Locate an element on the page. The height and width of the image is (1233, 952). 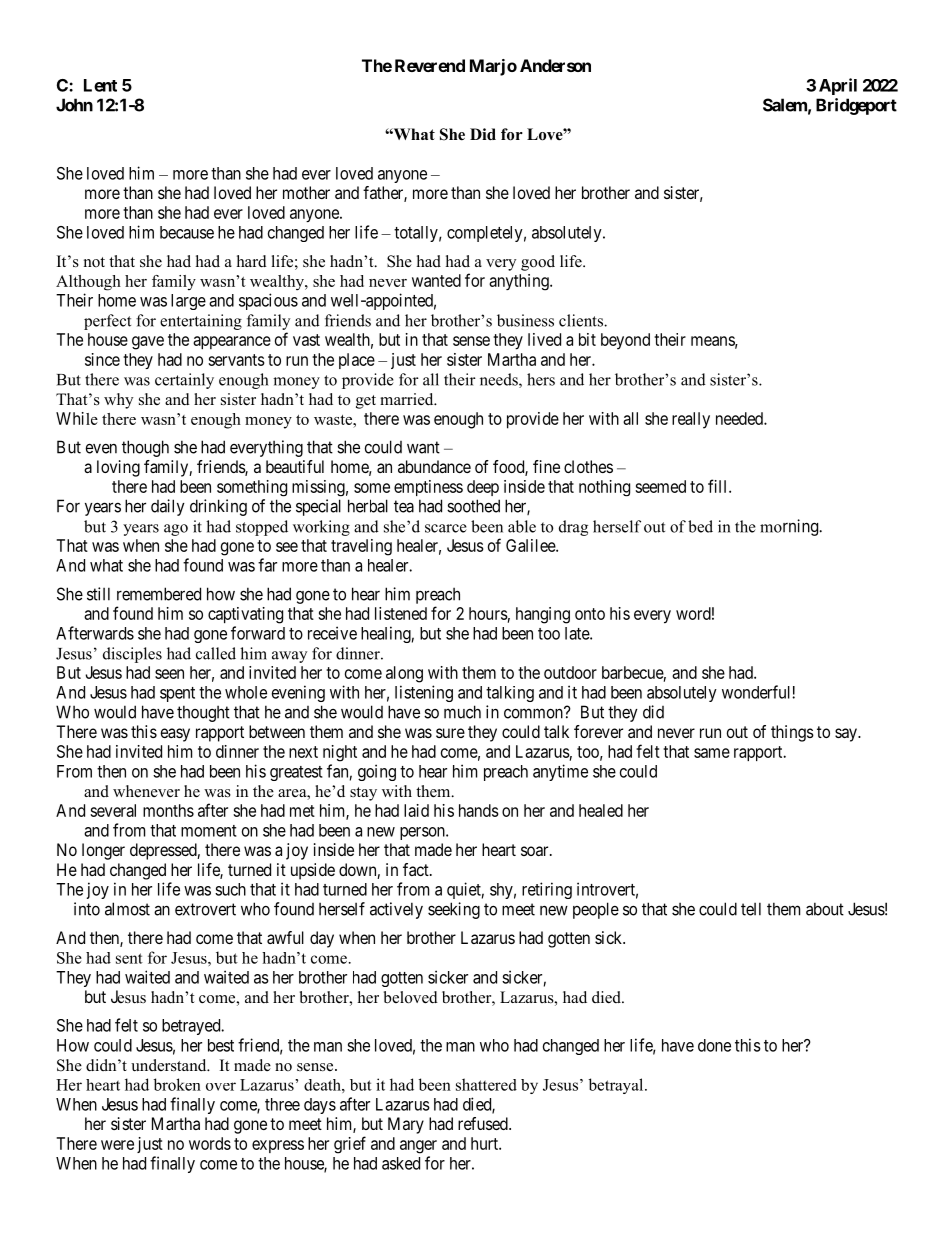
hours is located at coordinates (488, 613).
